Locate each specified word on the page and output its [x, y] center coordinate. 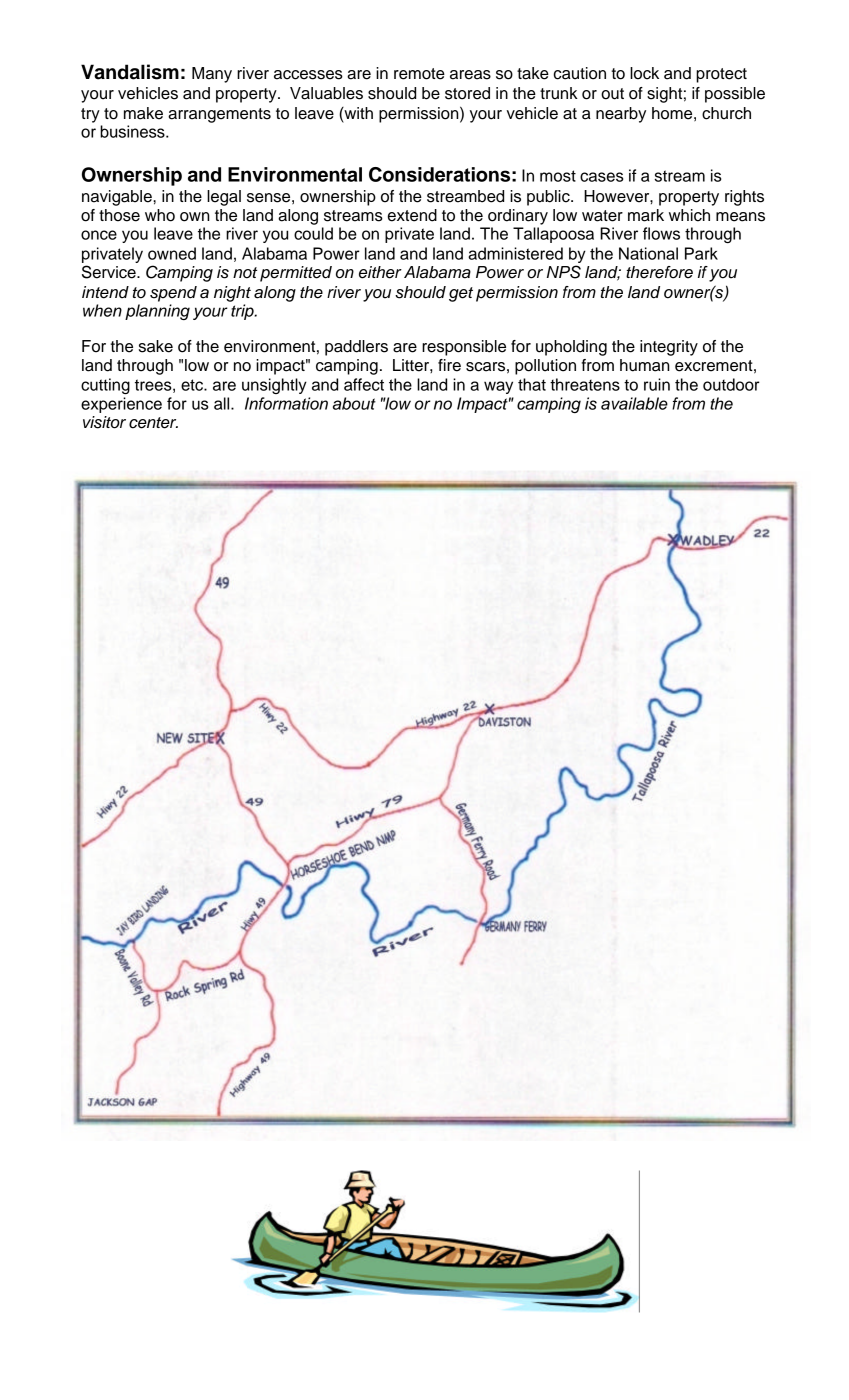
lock [644, 73]
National [648, 253]
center [153, 423]
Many [212, 75]
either [380, 272]
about [354, 403]
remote [419, 74]
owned [172, 253]
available [634, 403]
